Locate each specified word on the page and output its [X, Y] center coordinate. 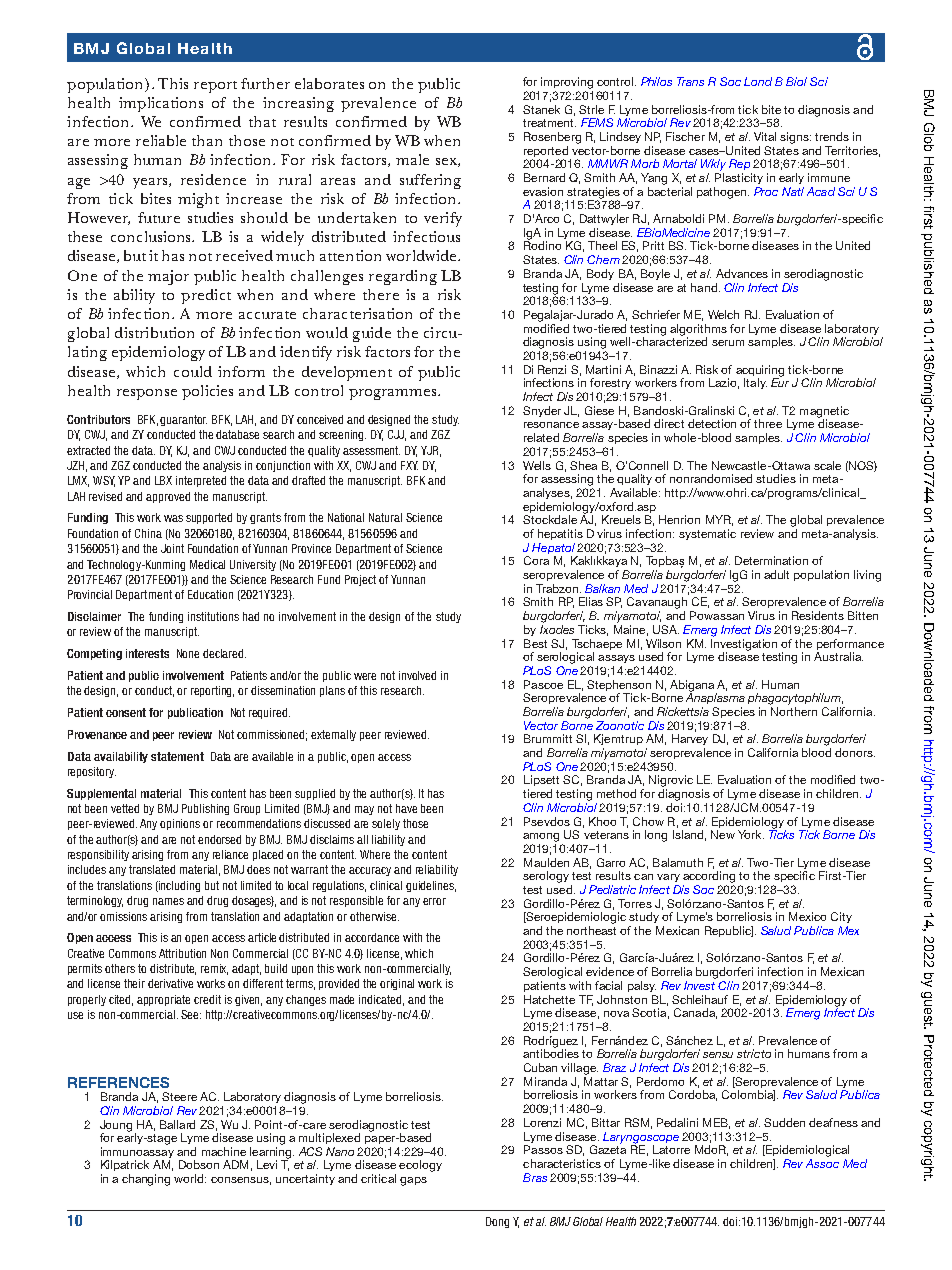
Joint [172, 548]
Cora [536, 560]
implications [161, 104]
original [397, 984]
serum [728, 343]
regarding [403, 277]
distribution [154, 332]
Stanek [541, 109]
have [406, 808]
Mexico [807, 916]
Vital [765, 136]
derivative [170, 983]
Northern [794, 711]
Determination [771, 560]
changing [146, 1180]
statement [177, 756]
